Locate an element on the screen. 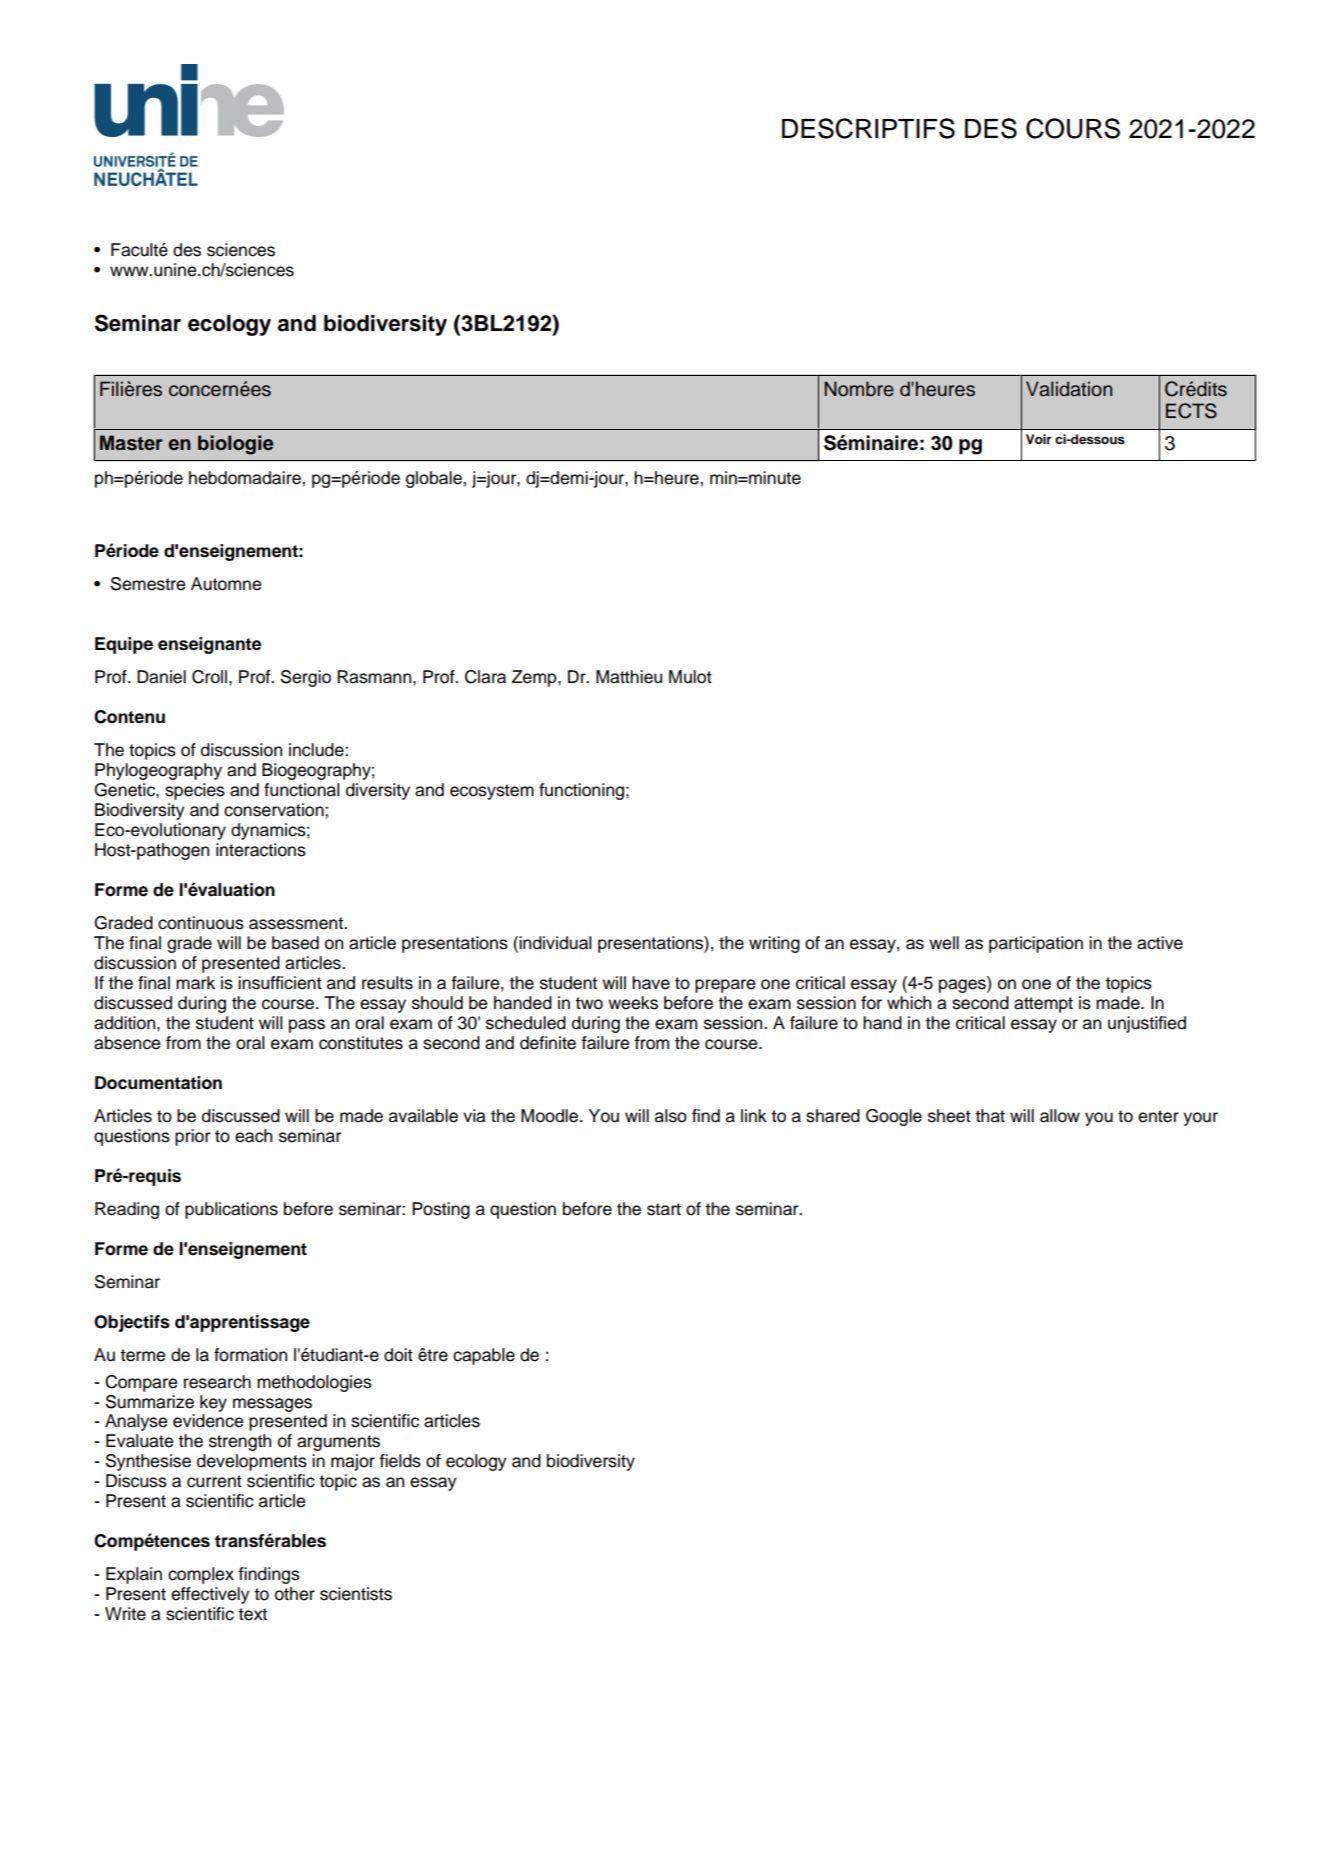 Image resolution: width=1318 pixels, height=1865 pixels. Nombre is located at coordinates (859, 389).
